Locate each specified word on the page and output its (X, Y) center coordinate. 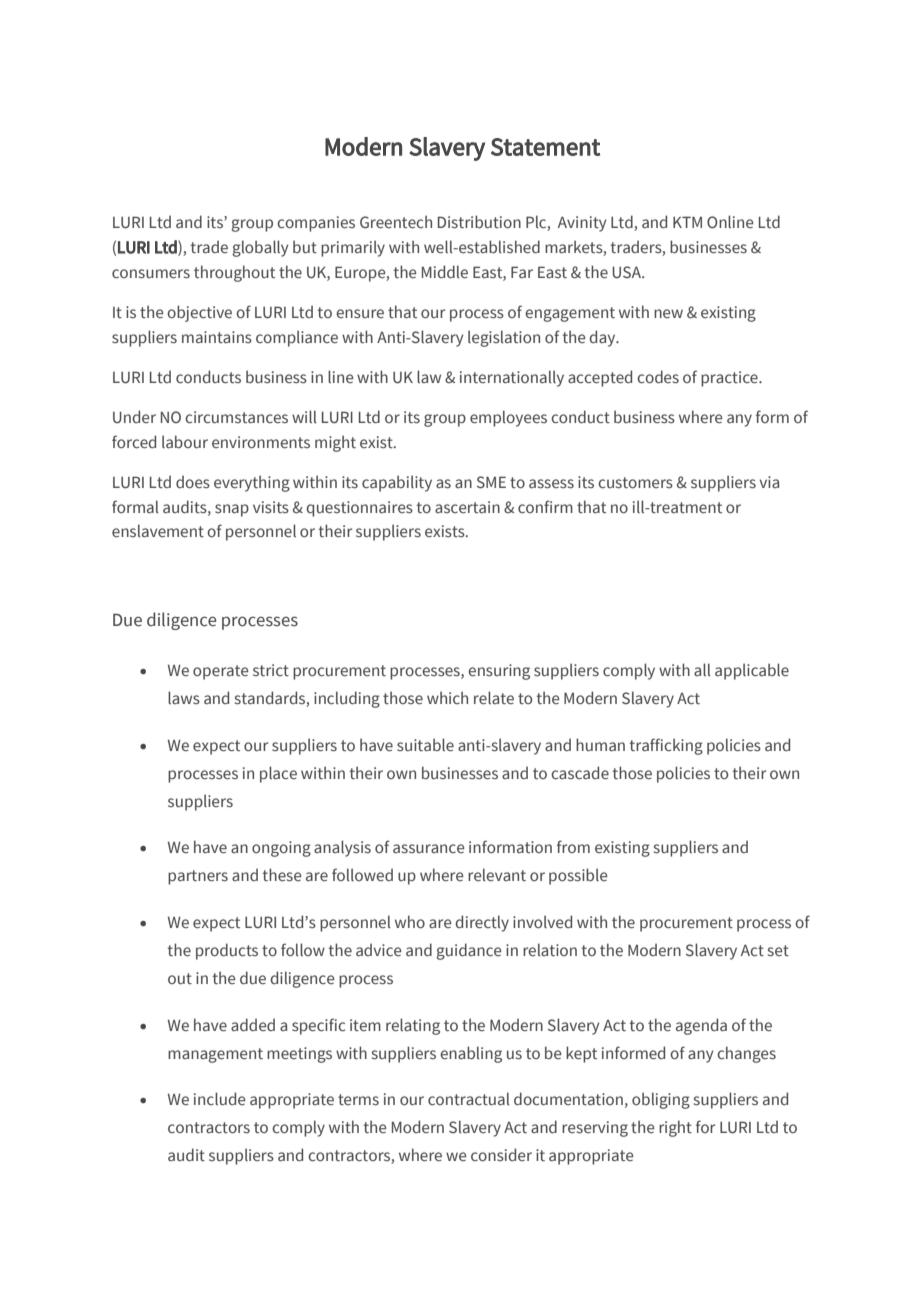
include (220, 1098)
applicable (752, 671)
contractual (469, 1099)
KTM (687, 222)
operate (221, 672)
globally (260, 248)
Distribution (479, 222)
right (675, 1128)
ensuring (499, 672)
